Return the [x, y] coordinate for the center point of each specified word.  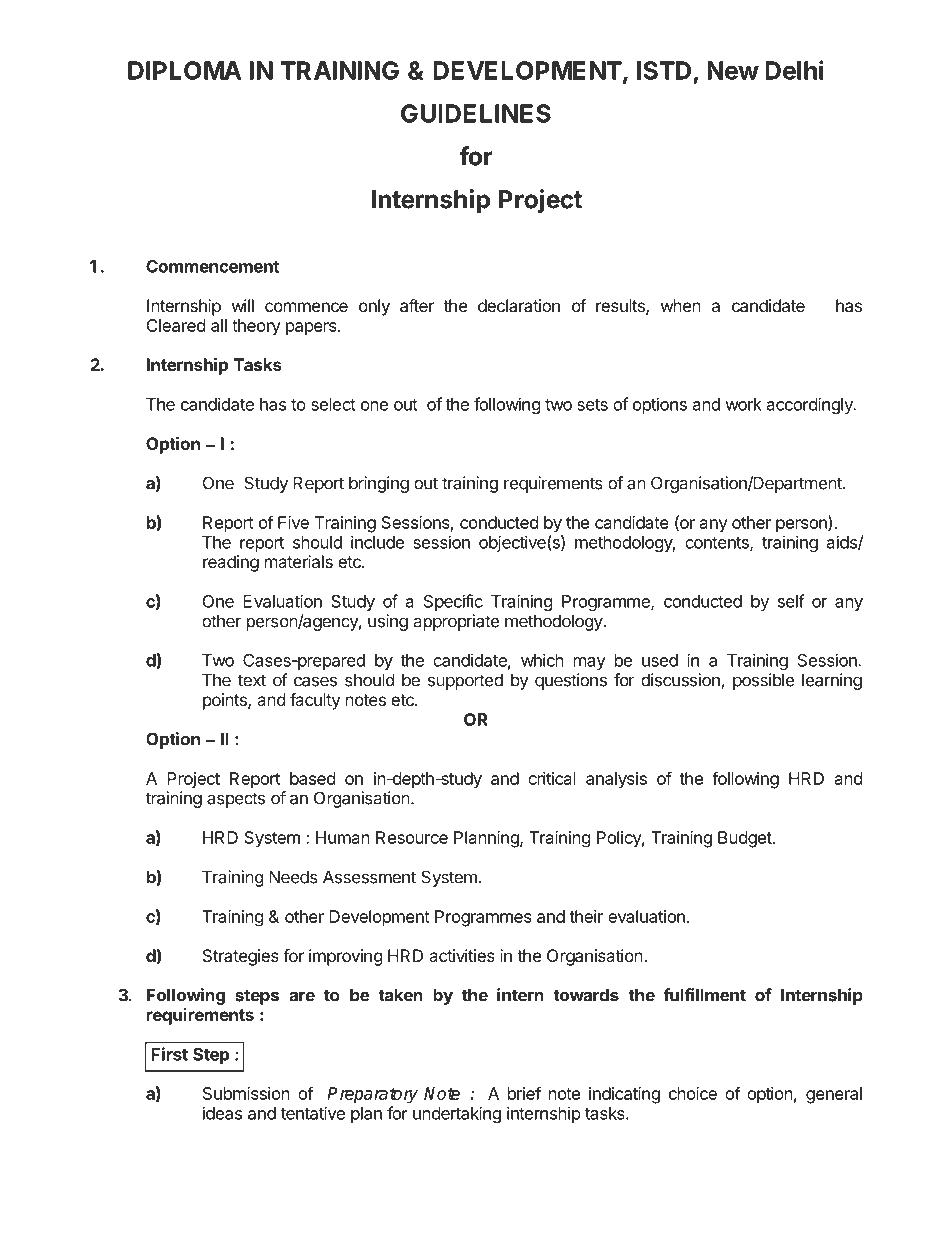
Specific [453, 602]
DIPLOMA [184, 70]
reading [231, 563]
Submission [246, 1093]
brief [524, 1093]
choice [693, 1093]
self [791, 601]
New [733, 70]
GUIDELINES [476, 113]
